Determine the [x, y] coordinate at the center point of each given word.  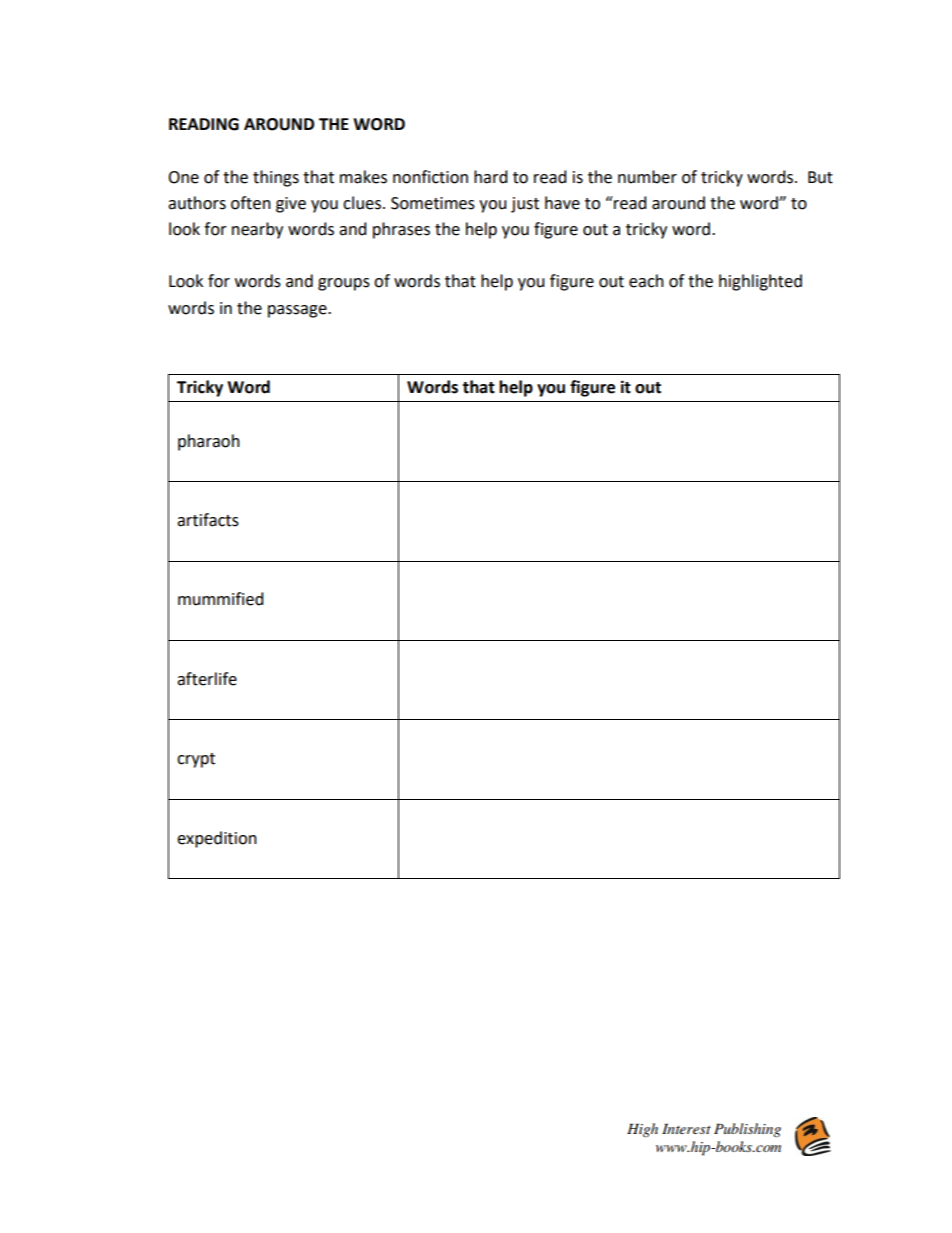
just [525, 205]
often [251, 203]
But [820, 177]
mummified [221, 599]
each [646, 281]
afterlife [207, 679]
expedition [217, 839]
